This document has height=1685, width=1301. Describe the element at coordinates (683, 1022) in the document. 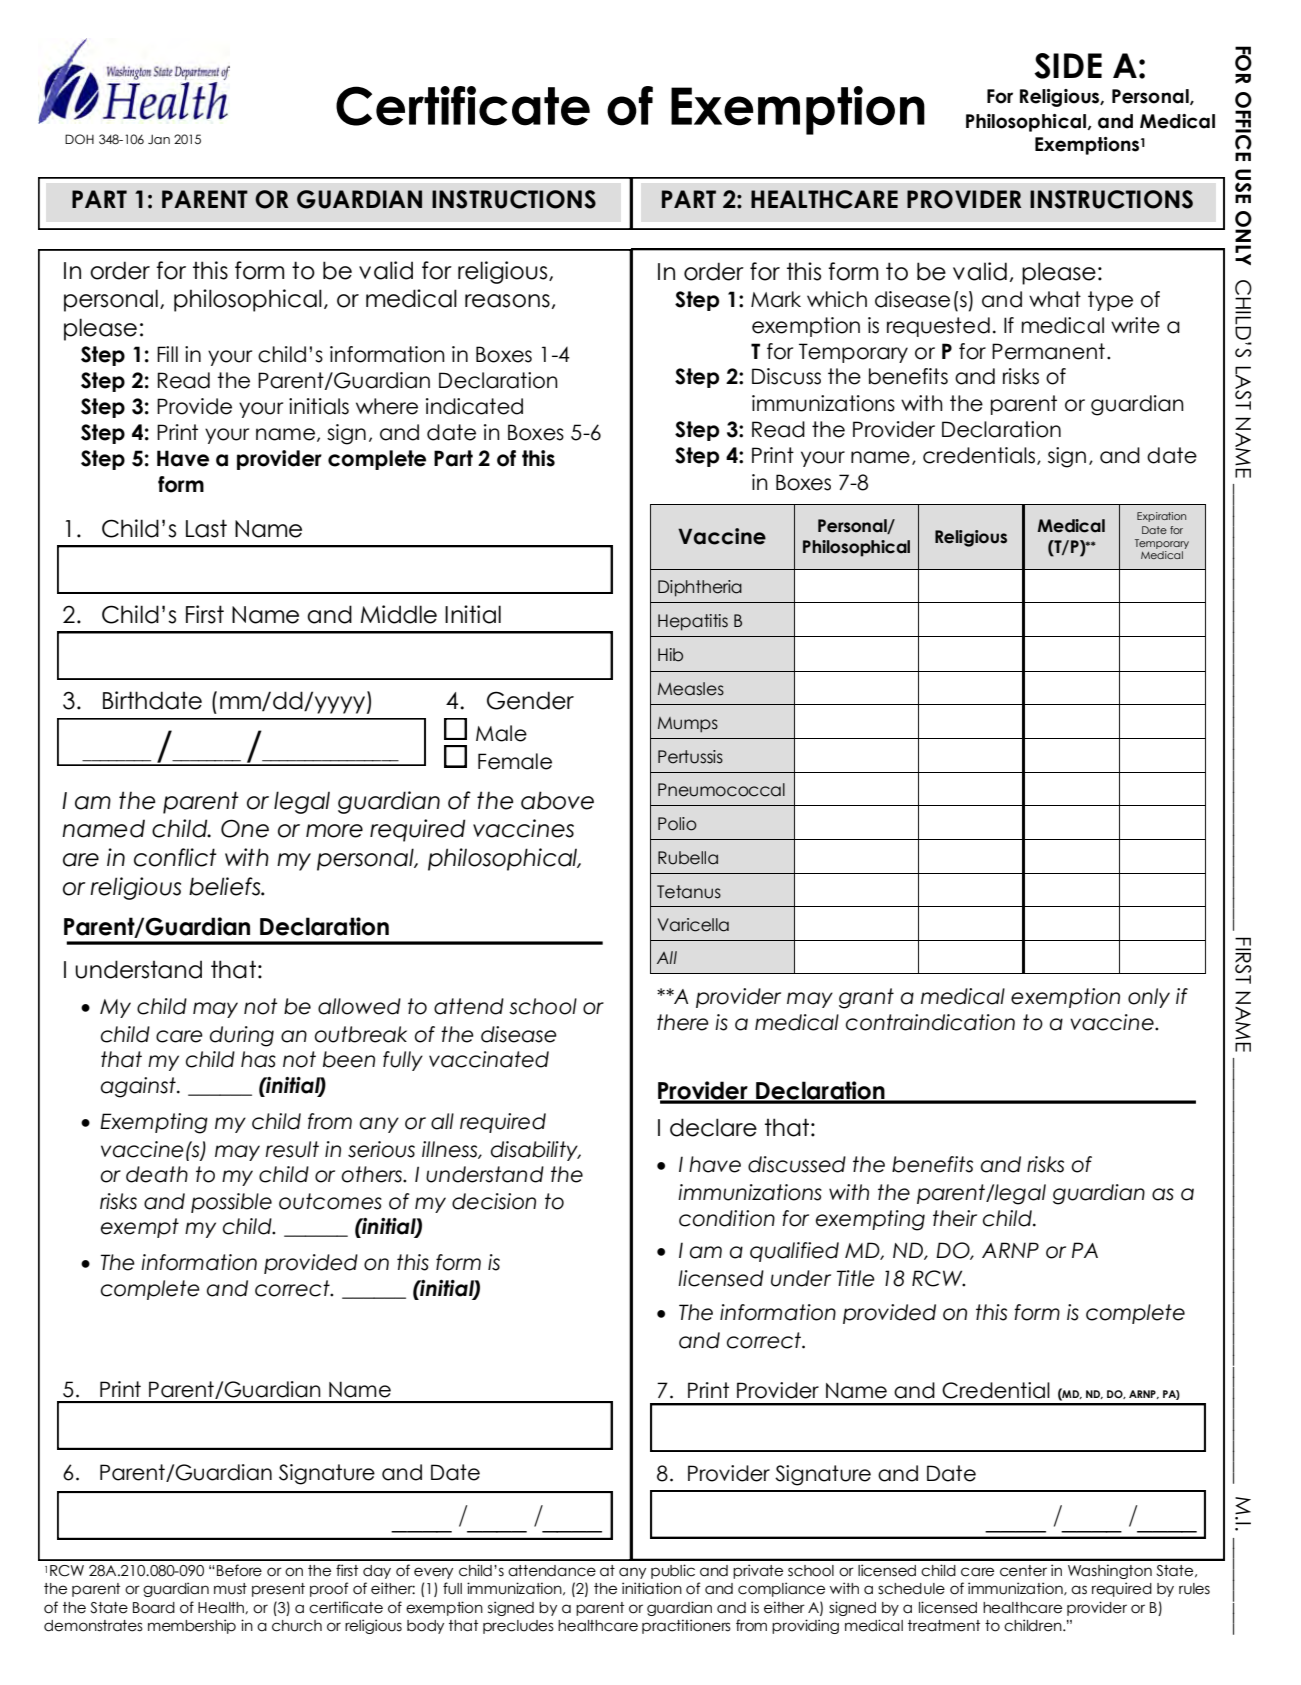

I see `there` at that location.
